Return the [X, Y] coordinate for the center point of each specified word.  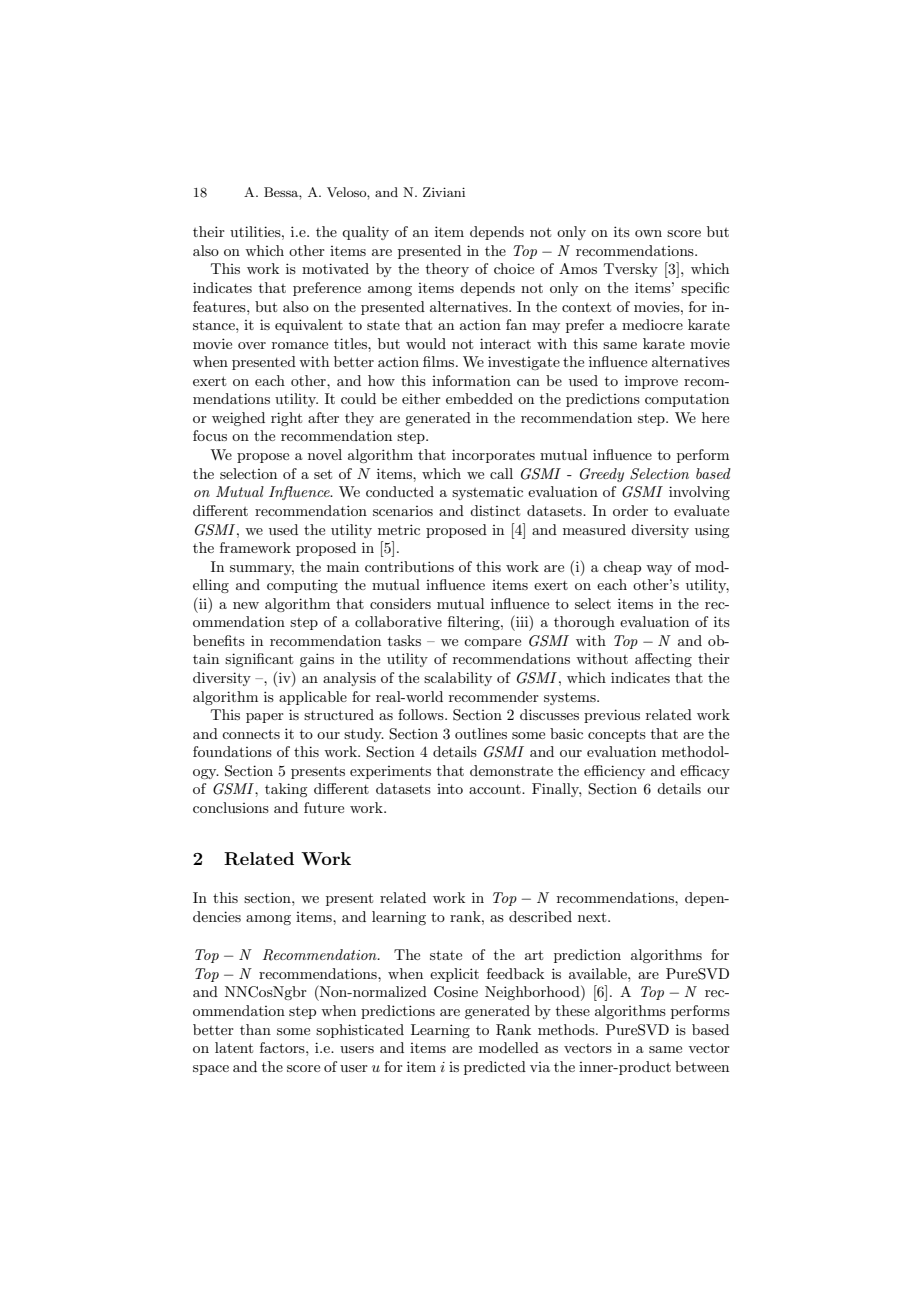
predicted [495, 1068]
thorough [584, 623]
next [593, 917]
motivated [335, 268]
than [255, 1029]
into [450, 789]
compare [492, 644]
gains [317, 660]
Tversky [631, 270]
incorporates [493, 456]
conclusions [231, 807]
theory [447, 270]
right [286, 419]
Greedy [602, 475]
